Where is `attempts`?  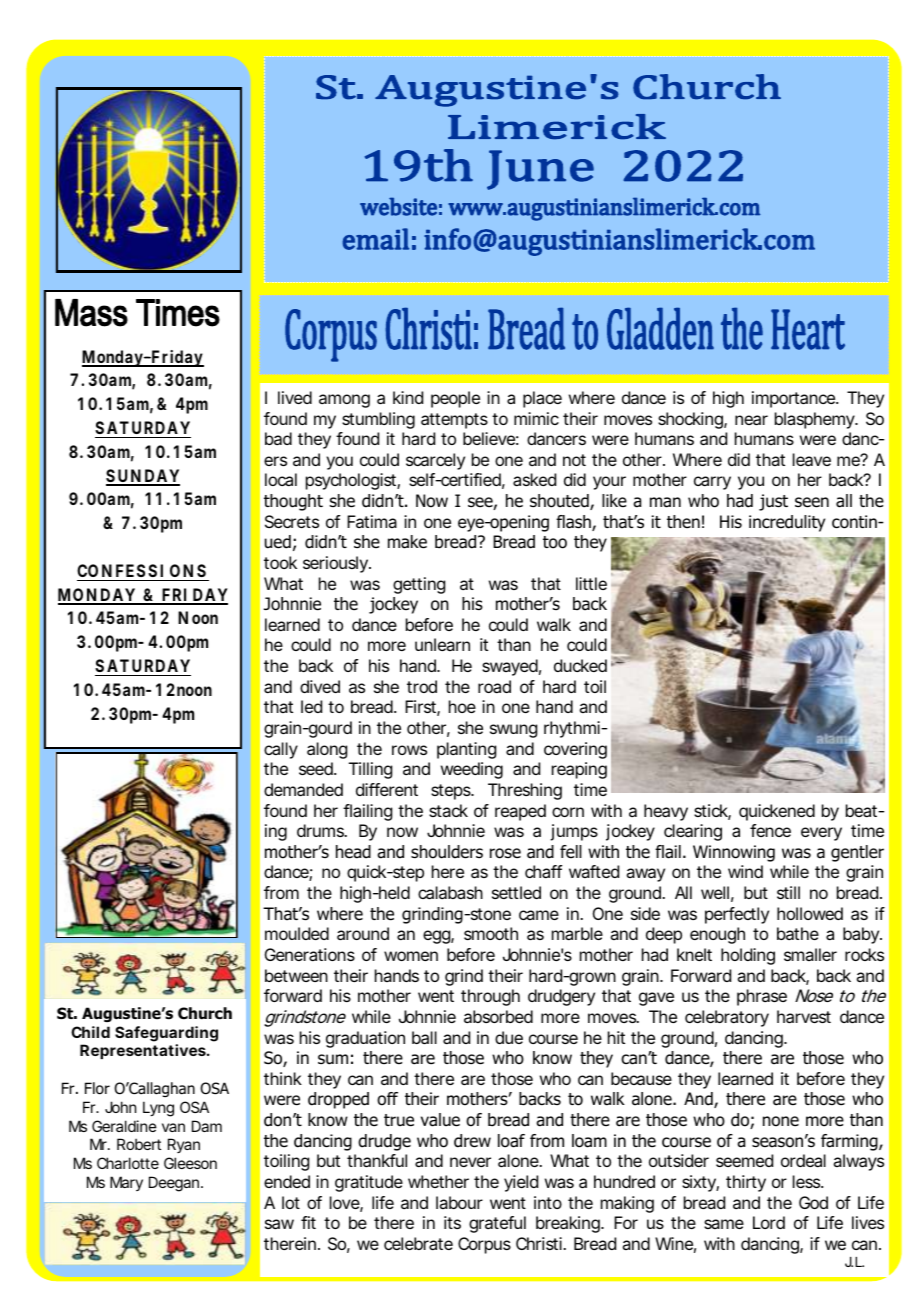 attempts is located at coordinates (454, 421).
